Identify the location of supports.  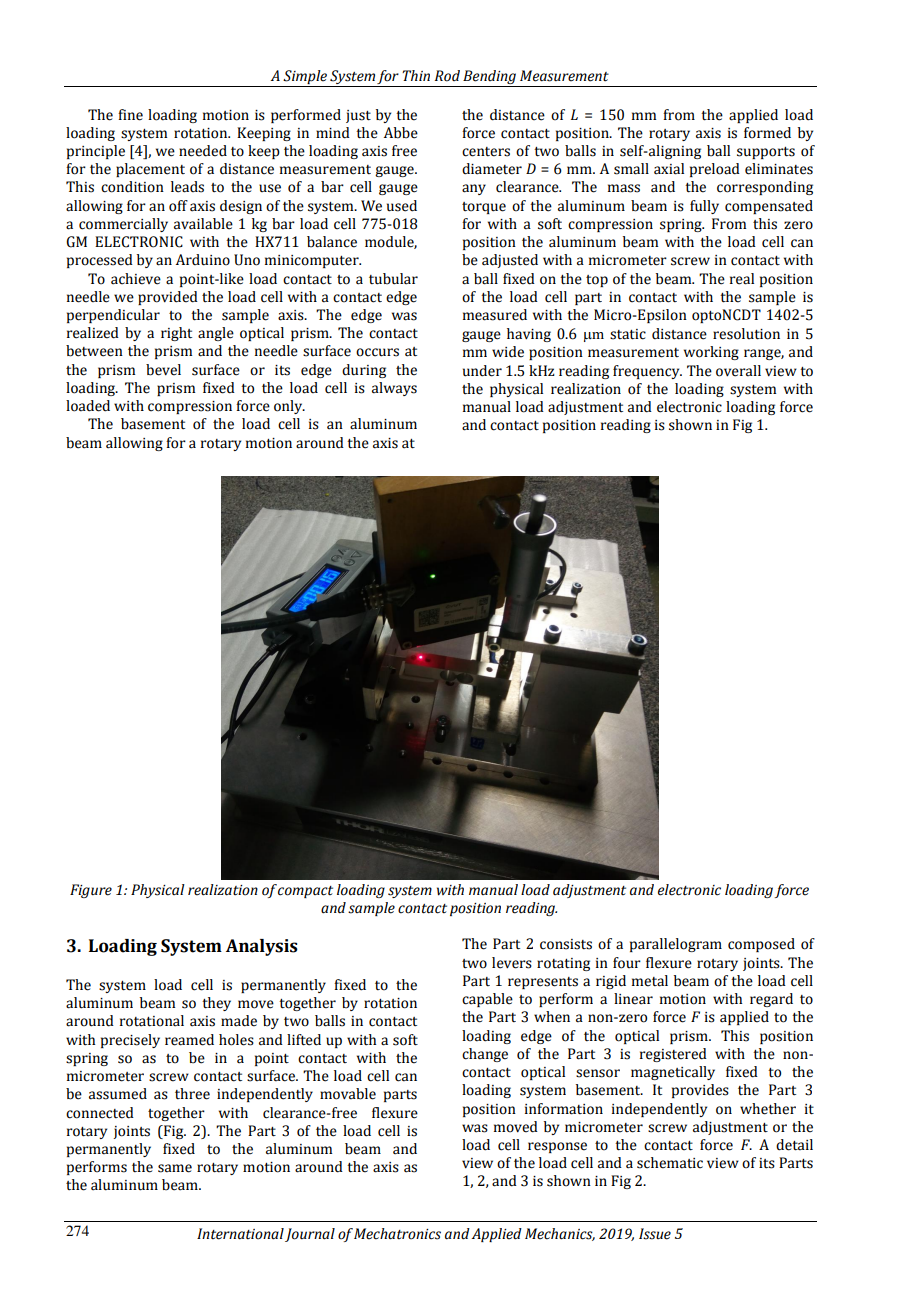
(766, 153).
